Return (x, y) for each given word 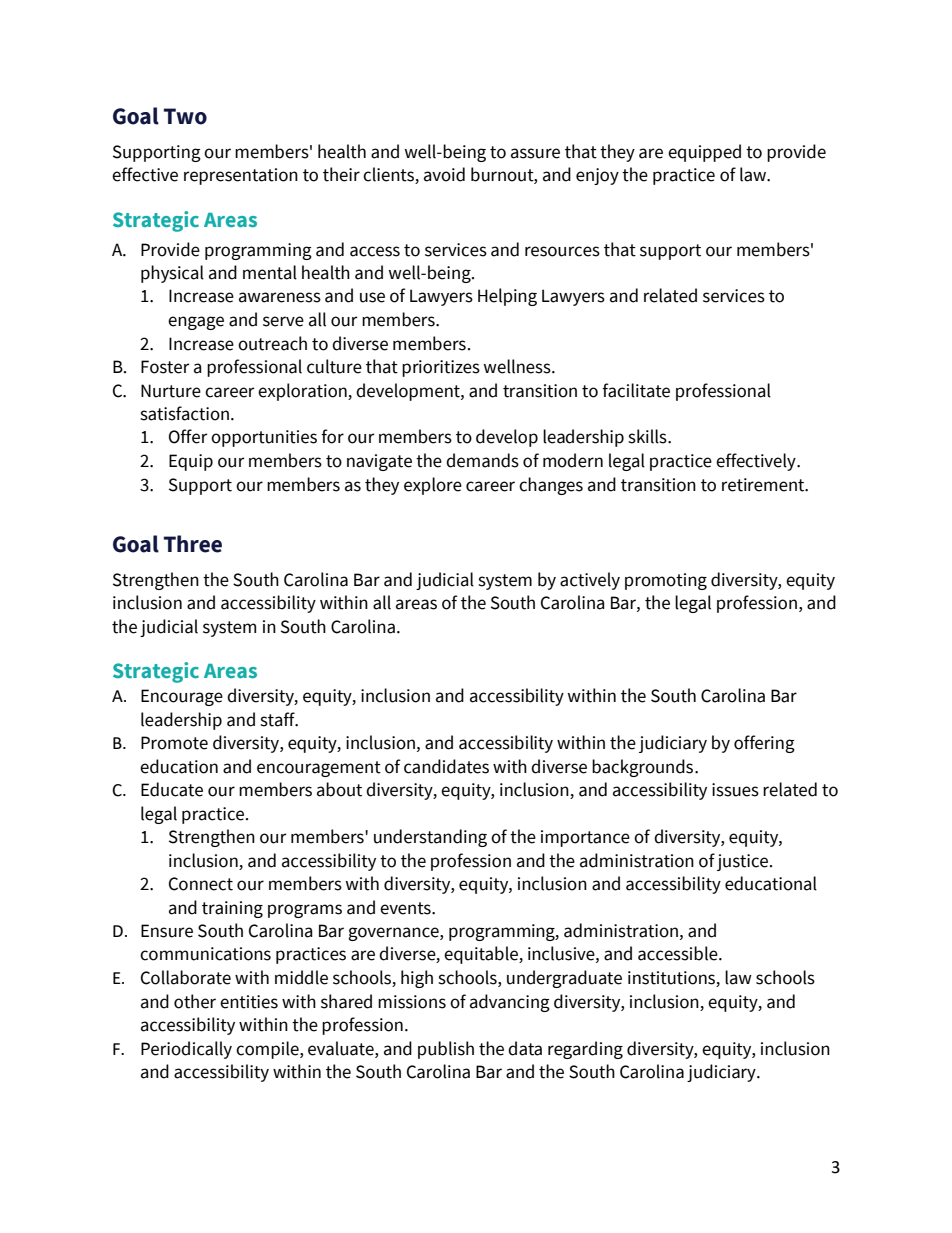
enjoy (597, 176)
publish (446, 1050)
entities (249, 1002)
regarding (585, 1050)
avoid (444, 174)
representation (241, 176)
